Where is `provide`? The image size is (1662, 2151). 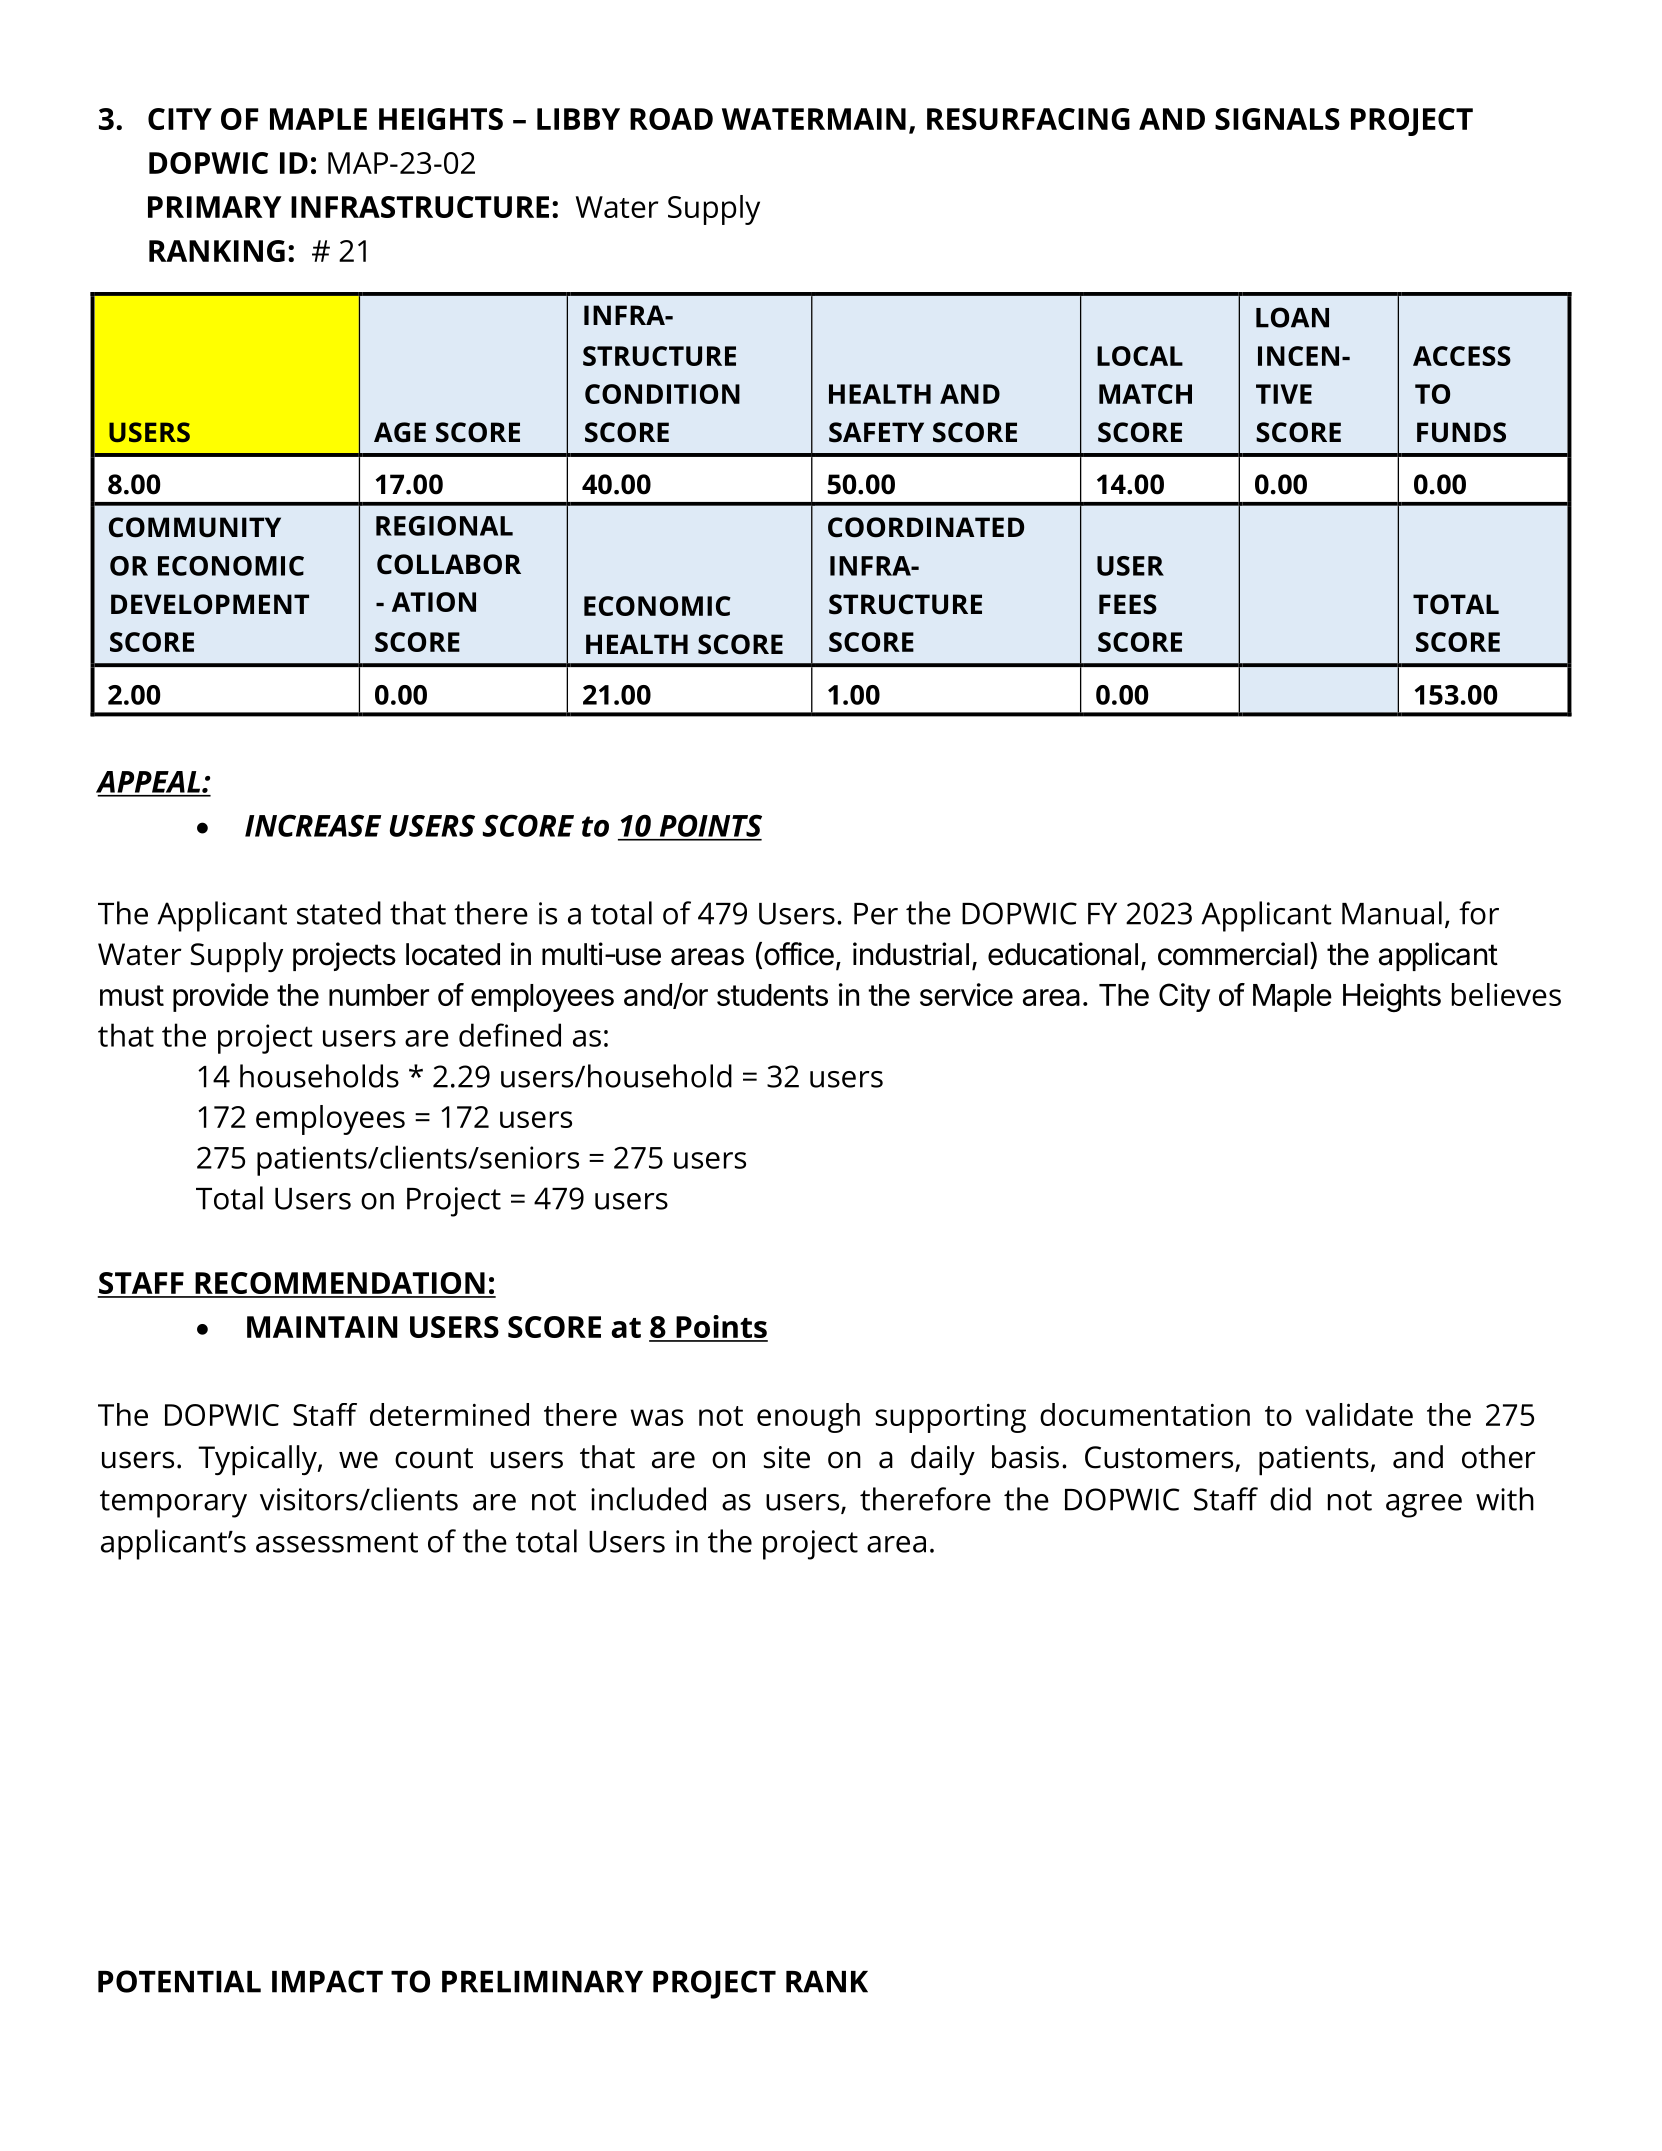 provide is located at coordinates (221, 997).
